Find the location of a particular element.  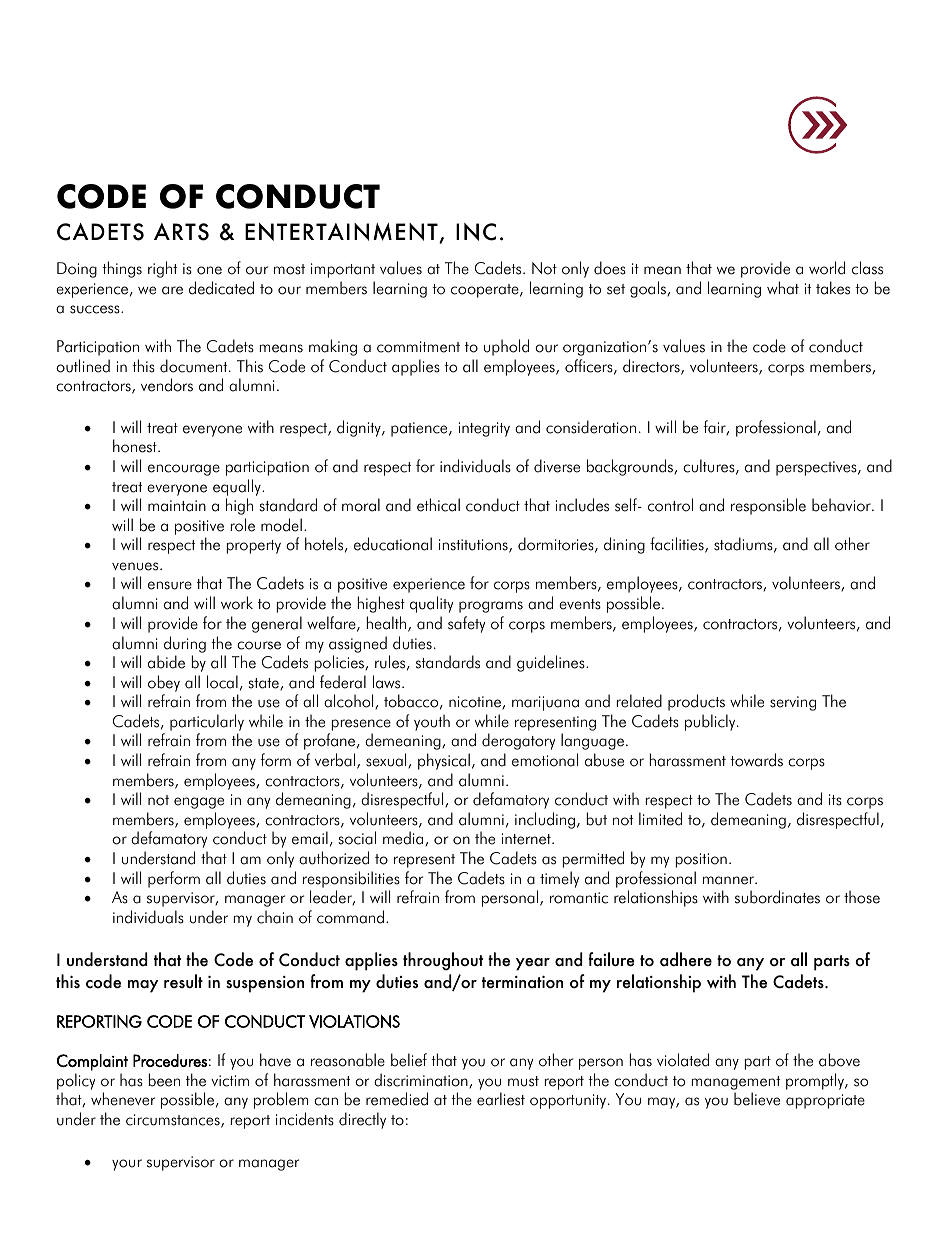

nicotine is located at coordinates (476, 702).
